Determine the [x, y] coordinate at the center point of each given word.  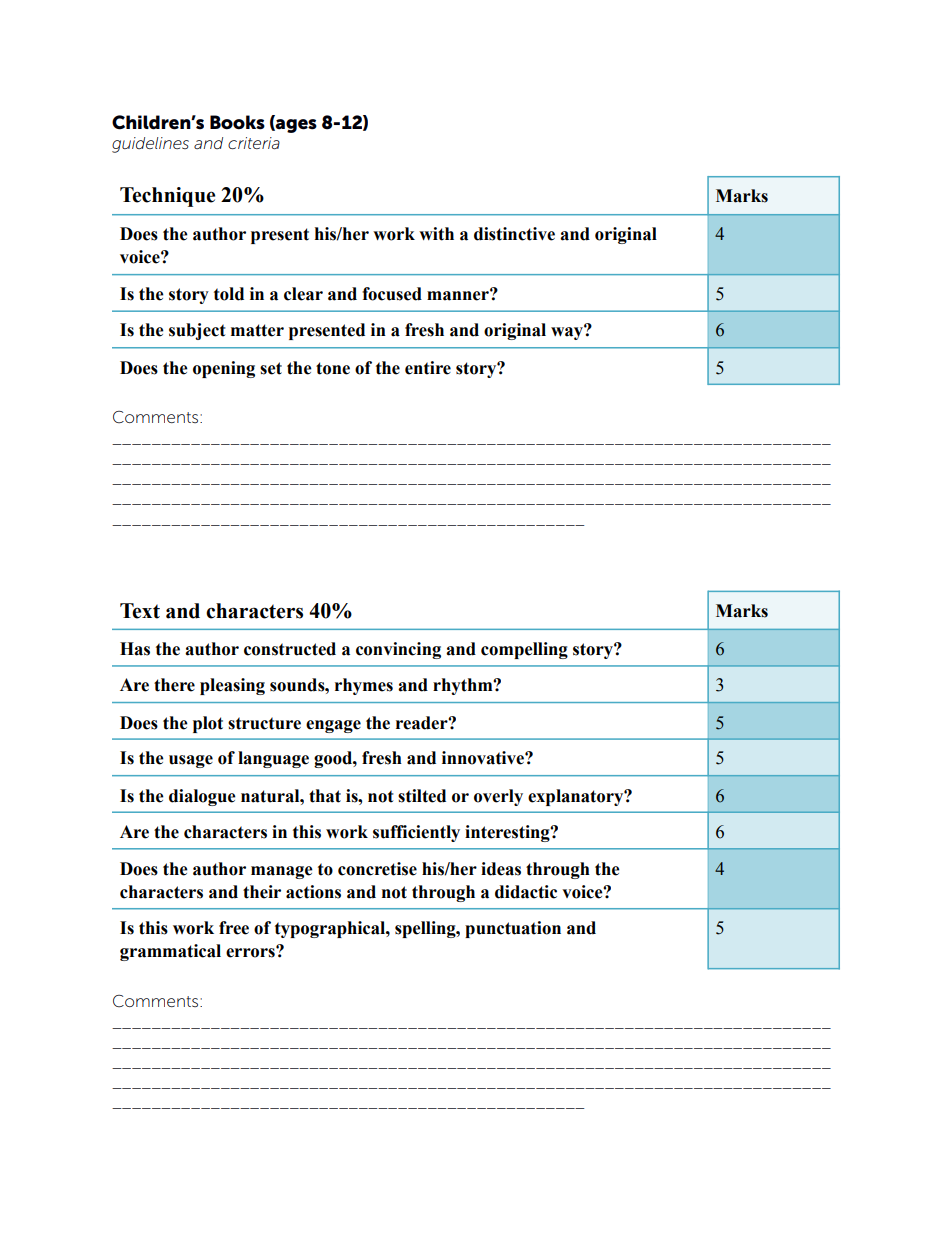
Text [140, 611]
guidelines [150, 145]
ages [295, 126]
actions [313, 892]
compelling [524, 650]
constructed [290, 649]
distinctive [514, 234]
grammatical [170, 952]
